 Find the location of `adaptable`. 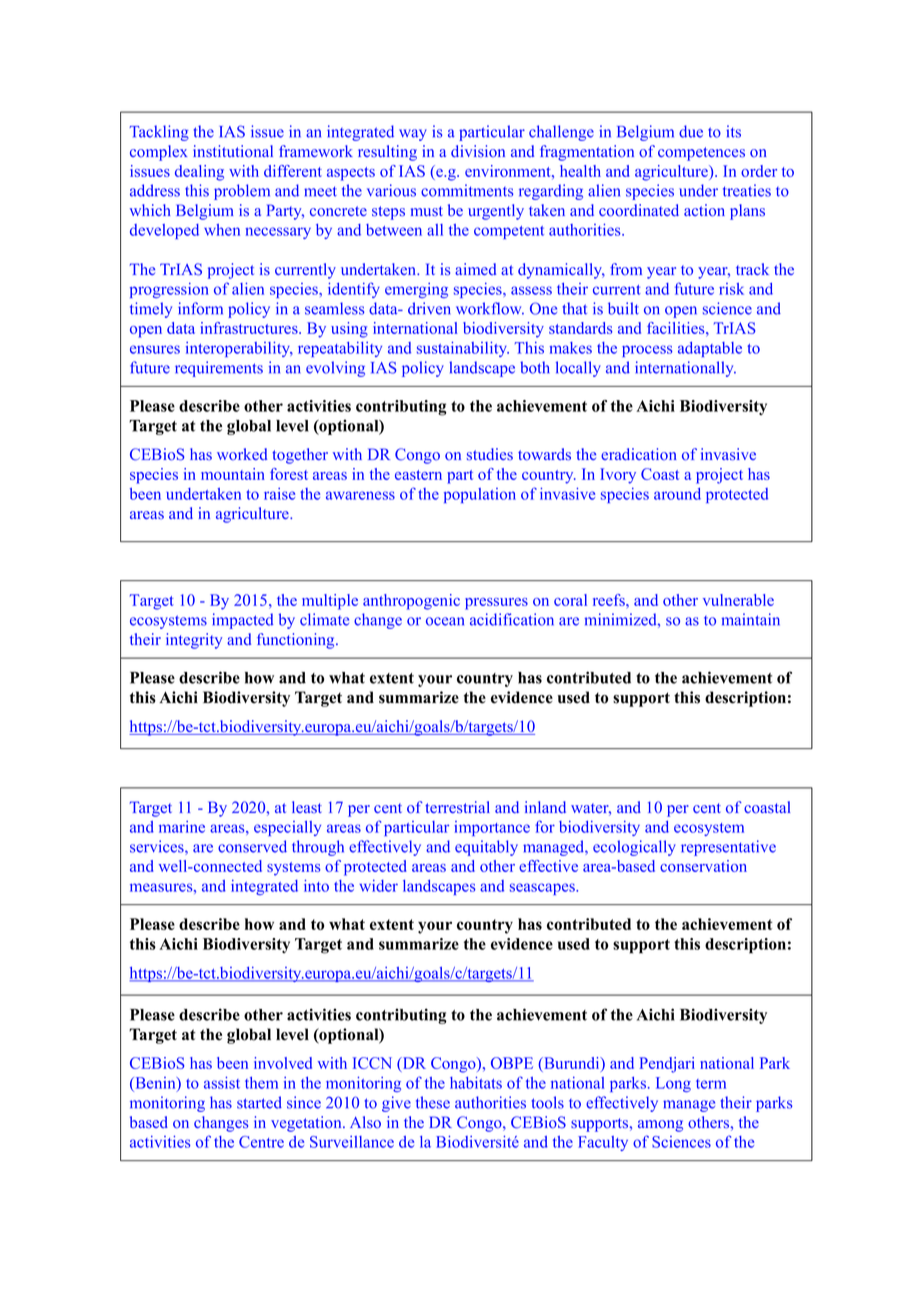

adaptable is located at coordinates (710, 349).
